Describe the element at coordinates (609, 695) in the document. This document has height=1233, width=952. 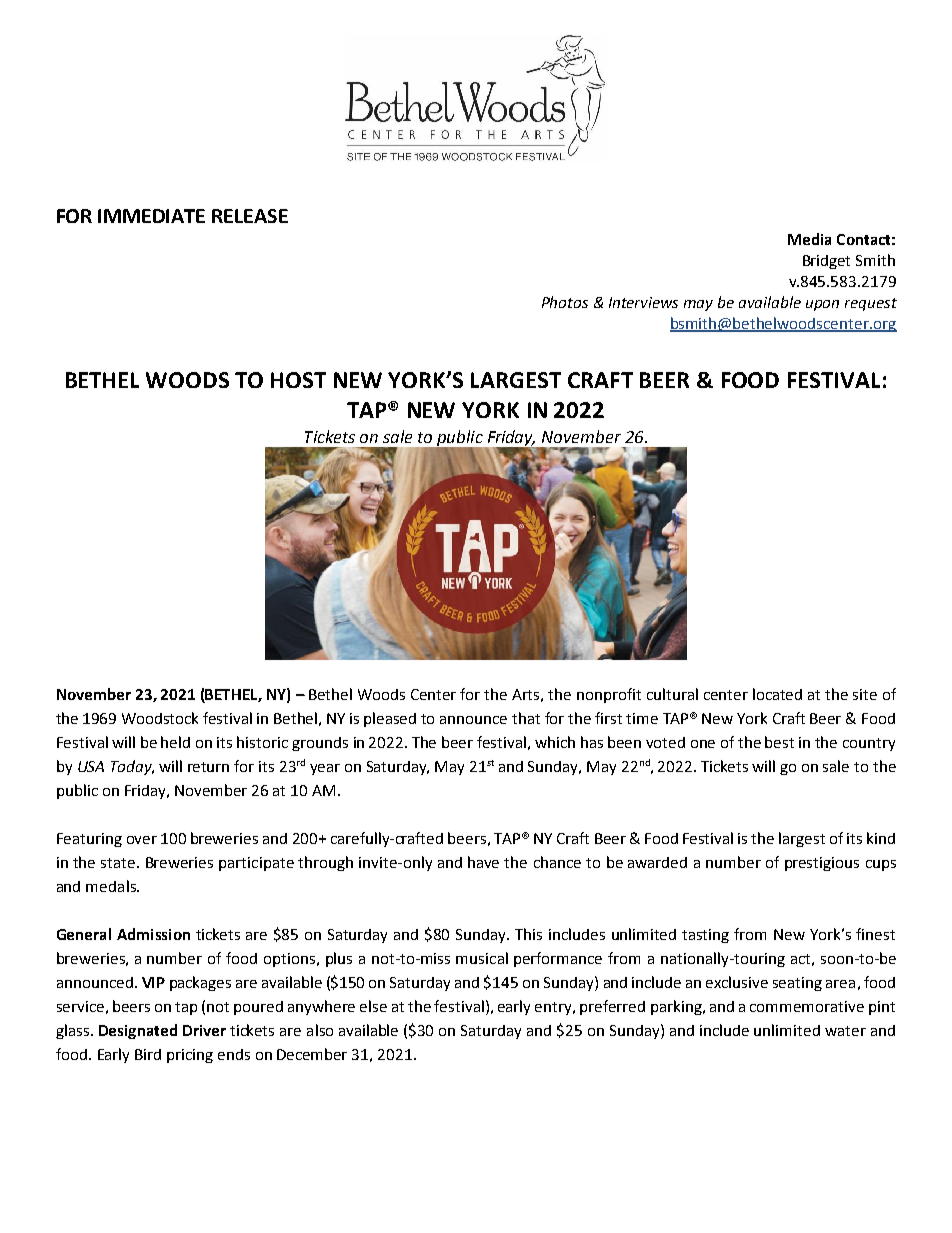
I see `nonprofit` at that location.
